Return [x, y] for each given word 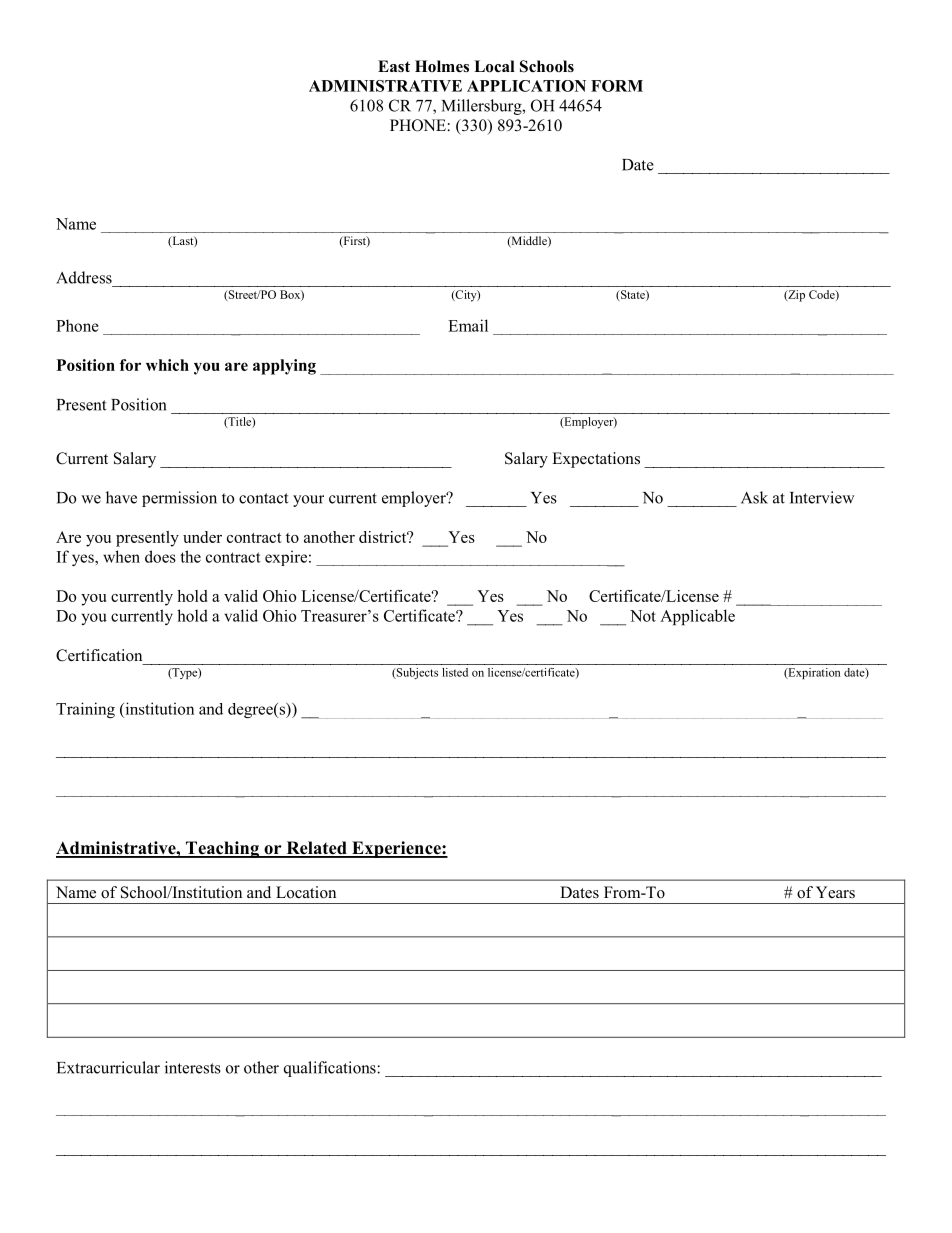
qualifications [331, 1069]
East [394, 66]
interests [193, 1067]
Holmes [442, 66]
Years [835, 892]
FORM [617, 86]
